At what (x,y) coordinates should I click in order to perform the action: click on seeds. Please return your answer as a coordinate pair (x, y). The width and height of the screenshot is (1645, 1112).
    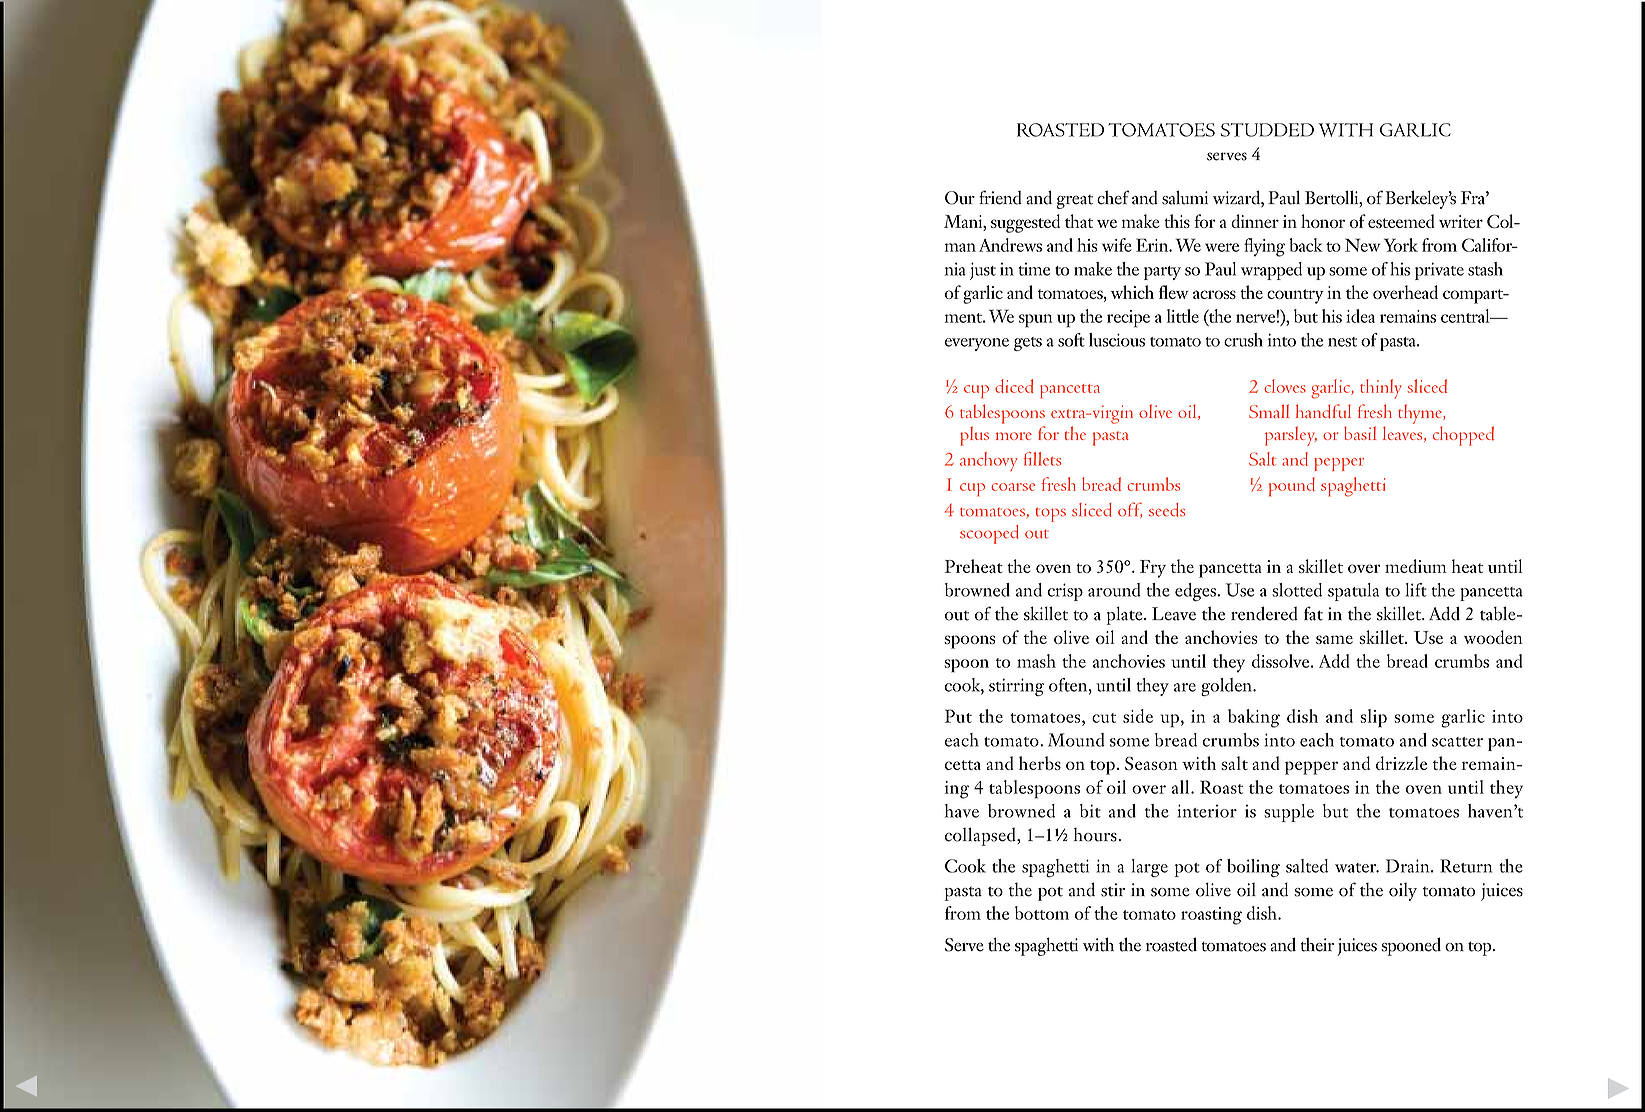
    Looking at the image, I should click on (1167, 510).
